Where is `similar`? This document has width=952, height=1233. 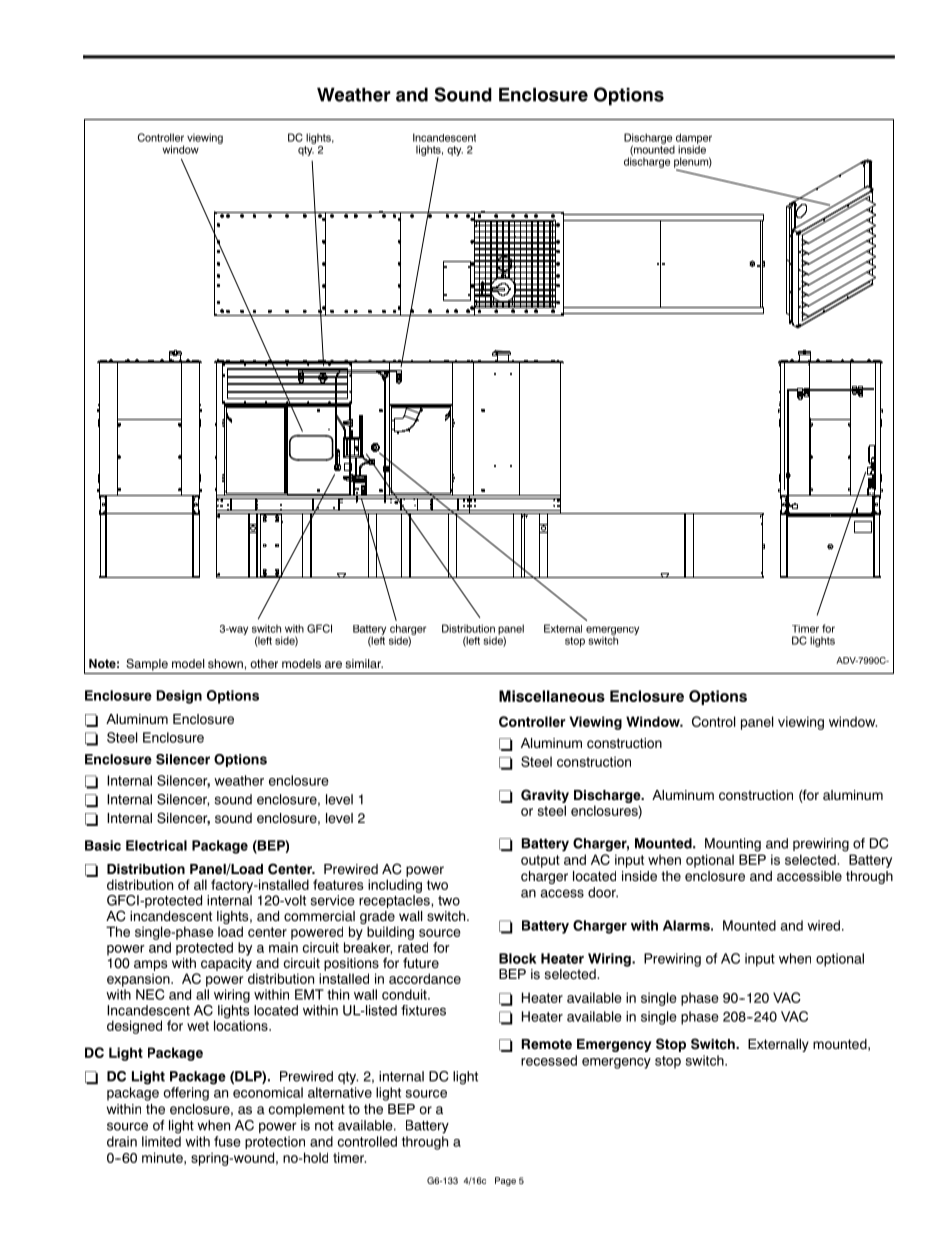
similar is located at coordinates (364, 663).
